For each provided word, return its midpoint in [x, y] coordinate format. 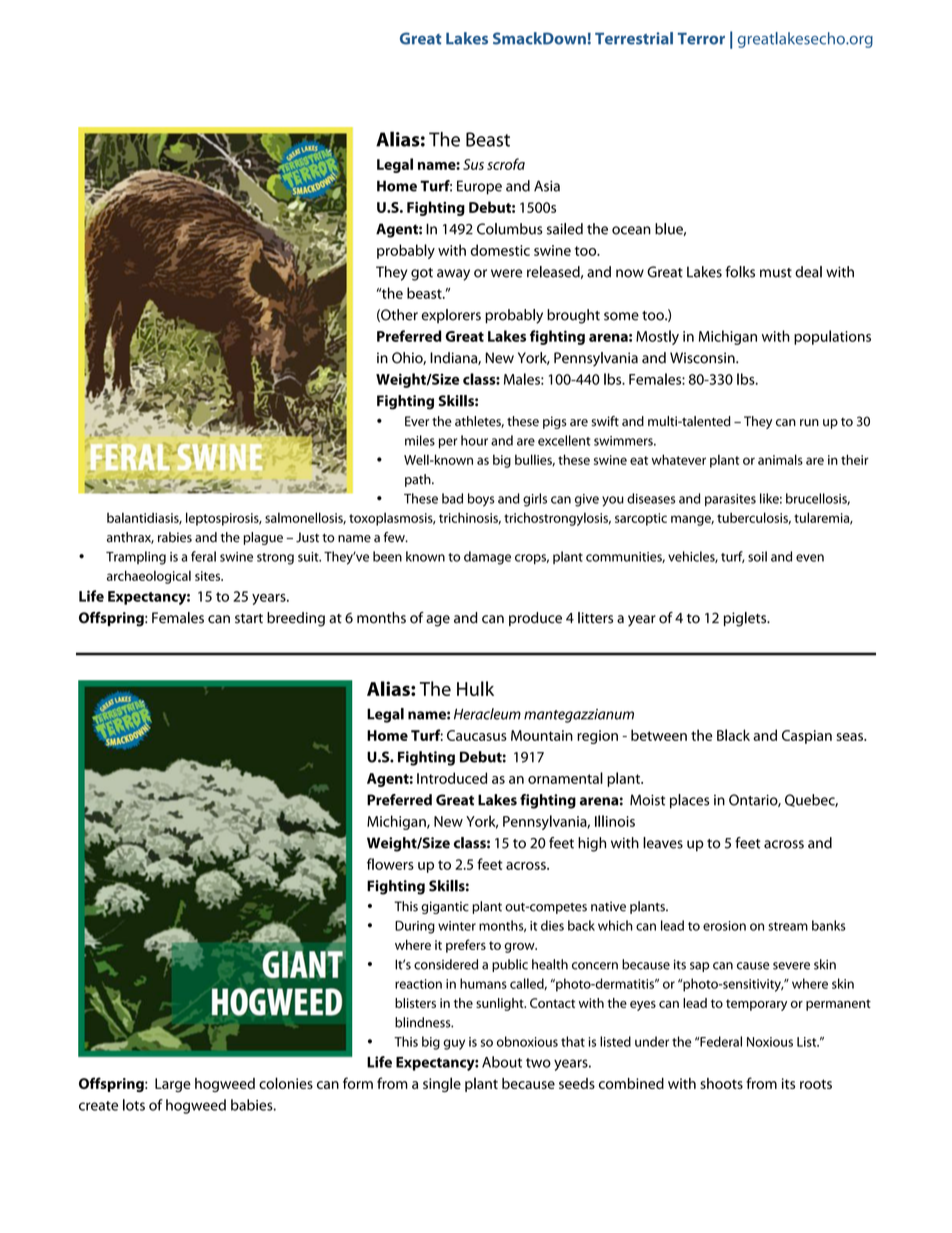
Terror [701, 39]
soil [757, 556]
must [776, 273]
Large [173, 1085]
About [502, 1062]
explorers [451, 316]
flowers [390, 864]
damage [487, 558]
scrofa [506, 164]
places [689, 801]
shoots [721, 1083]
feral [203, 556]
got [422, 274]
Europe [479, 187]
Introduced [452, 778]
